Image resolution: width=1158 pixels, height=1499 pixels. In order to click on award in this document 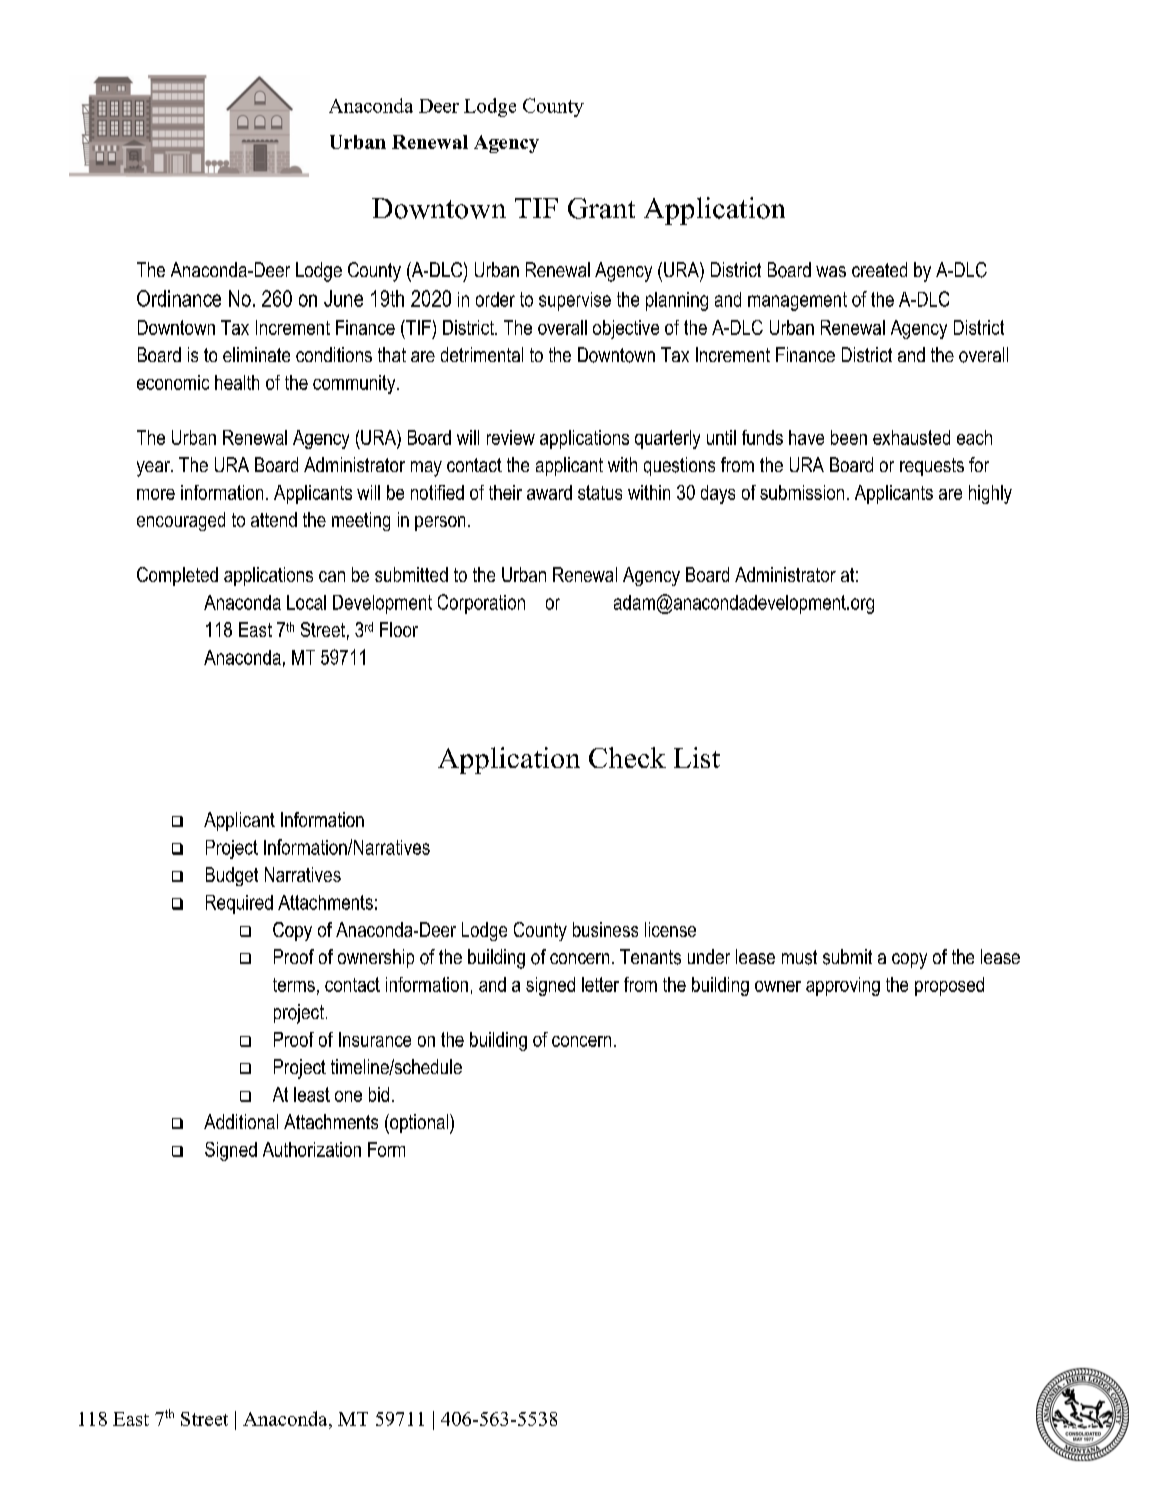, I will do `click(549, 492)`.
